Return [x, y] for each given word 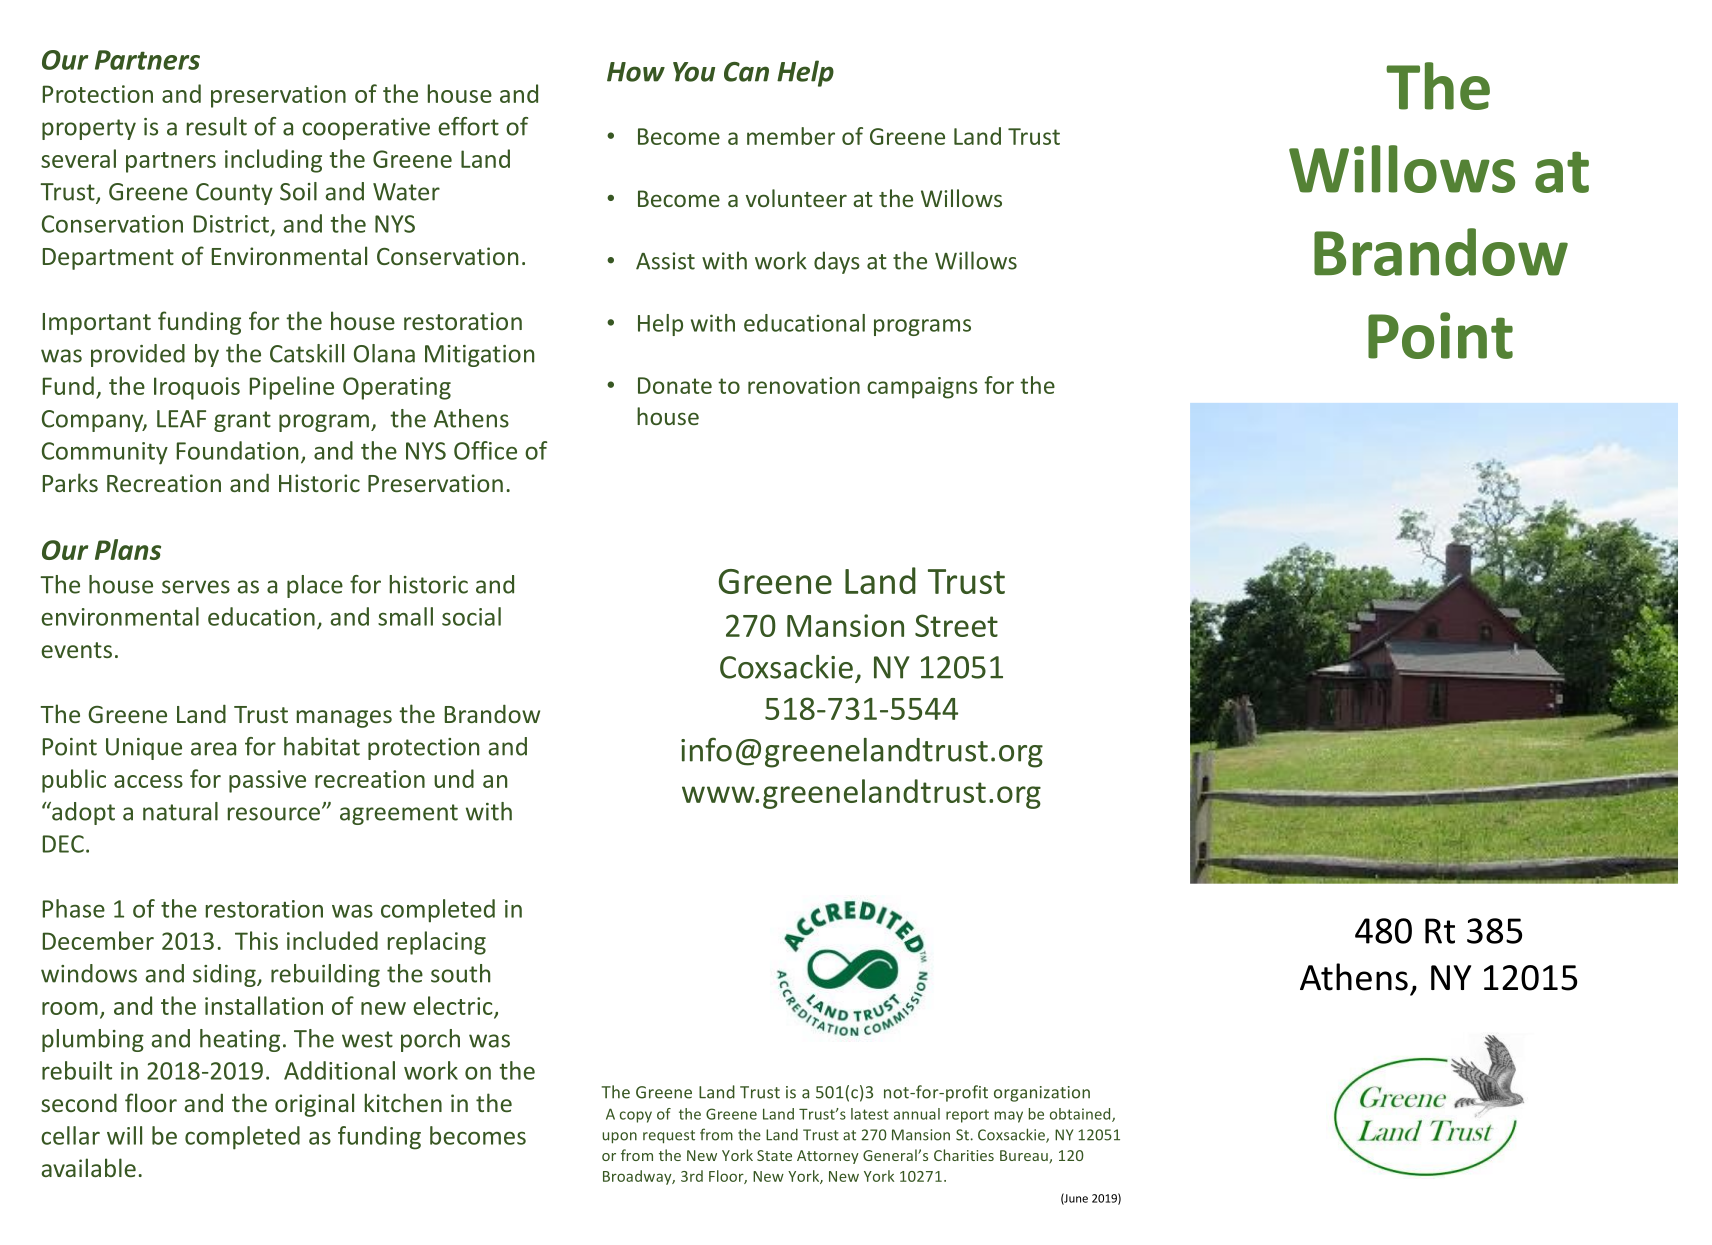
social [471, 616]
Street [956, 625]
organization [1042, 1094]
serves [196, 587]
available [88, 1167]
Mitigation [479, 356]
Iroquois [197, 388]
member [791, 136]
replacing [437, 943]
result [217, 126]
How [636, 72]
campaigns [922, 388]
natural [180, 811]
